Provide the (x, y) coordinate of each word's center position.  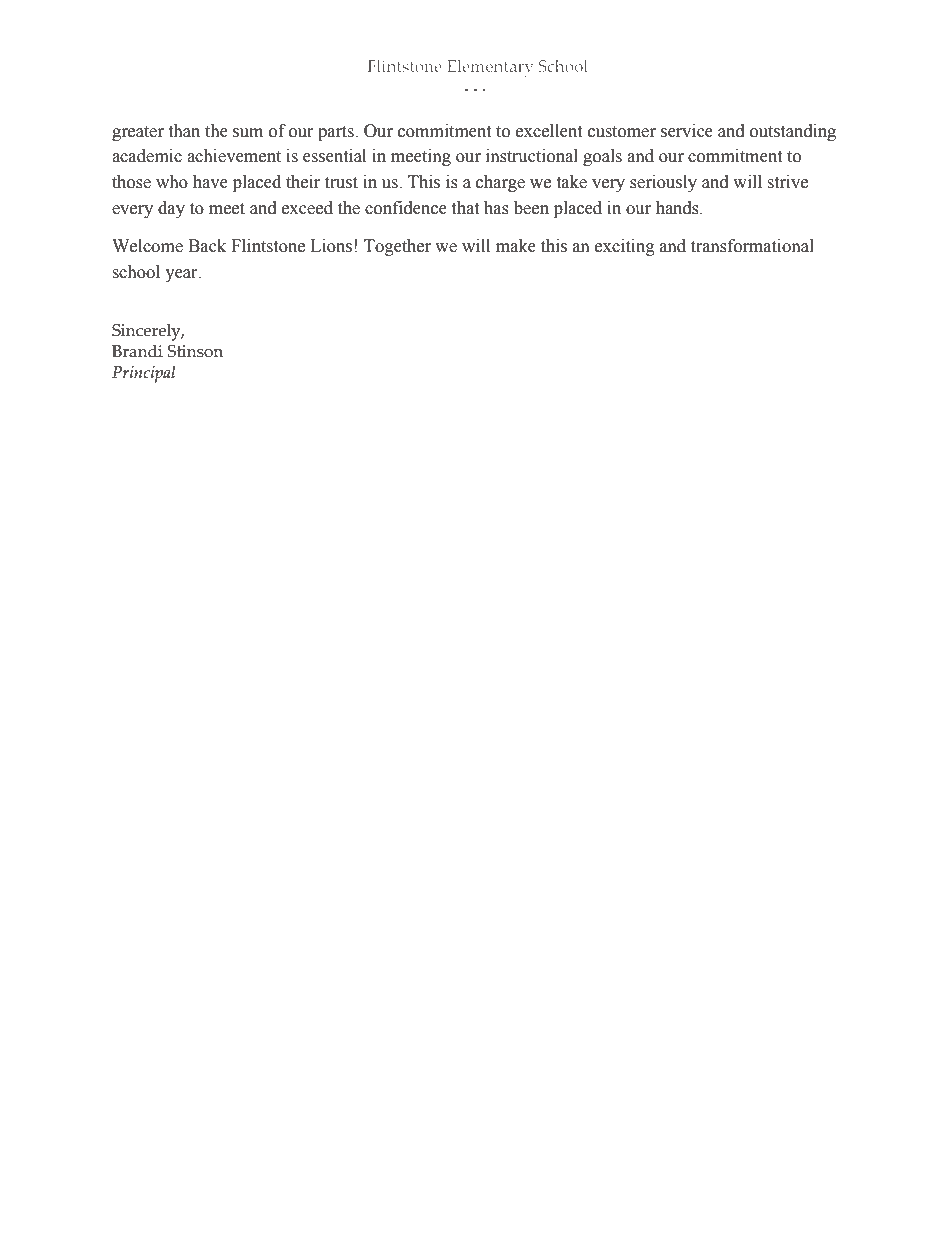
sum (248, 133)
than (184, 131)
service (687, 131)
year (182, 275)
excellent (549, 131)
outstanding (793, 132)
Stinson (195, 351)
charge (500, 183)
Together (397, 247)
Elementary (490, 68)
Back (207, 246)
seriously (663, 183)
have (210, 182)
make (516, 246)
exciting (625, 247)
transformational (752, 246)
